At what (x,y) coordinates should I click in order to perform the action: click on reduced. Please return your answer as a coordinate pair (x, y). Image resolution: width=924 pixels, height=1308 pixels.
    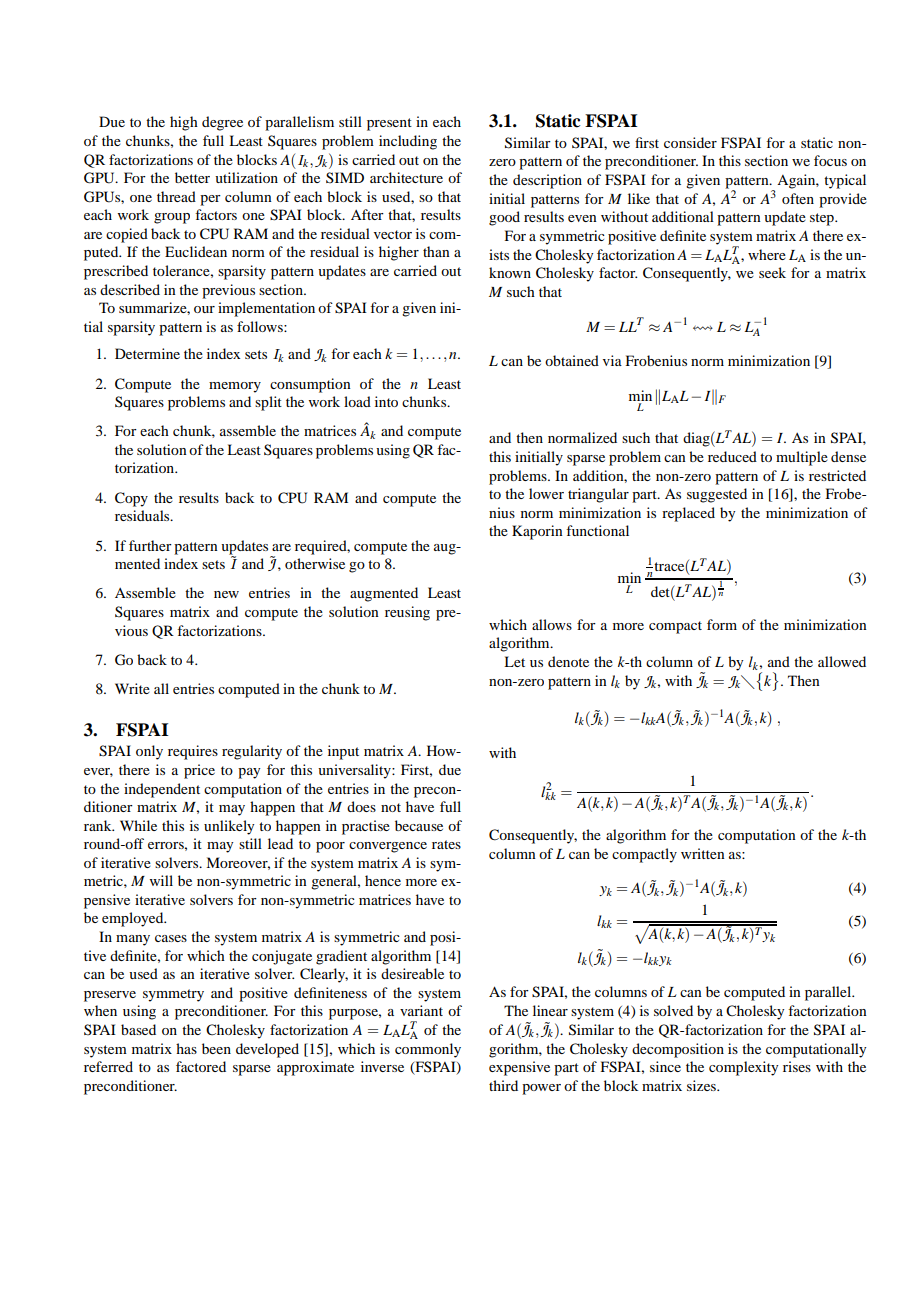
    Looking at the image, I should click on (732, 456).
